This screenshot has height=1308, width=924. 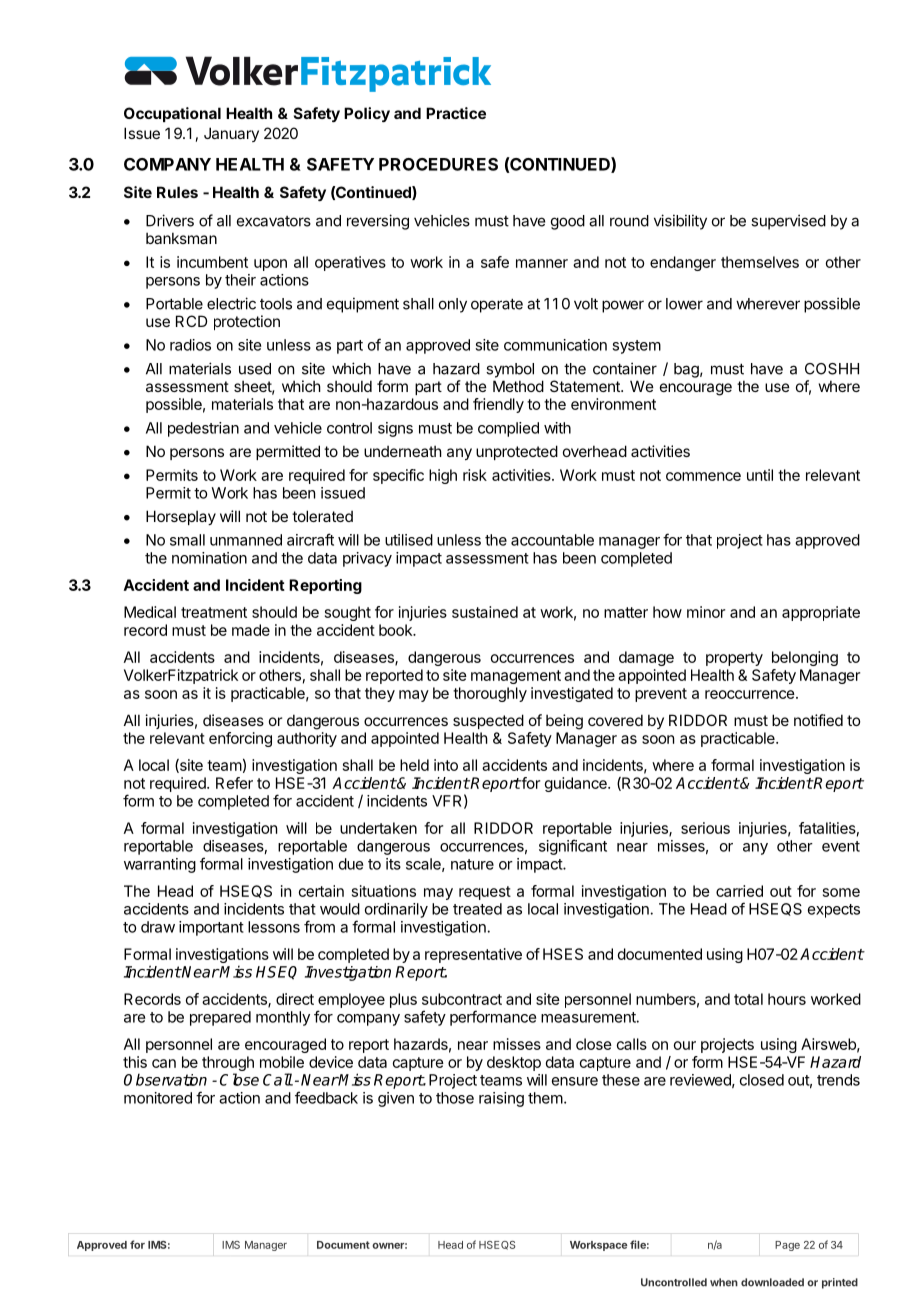 What do you see at coordinates (231, 134) in the screenshot?
I see `January` at bounding box center [231, 134].
